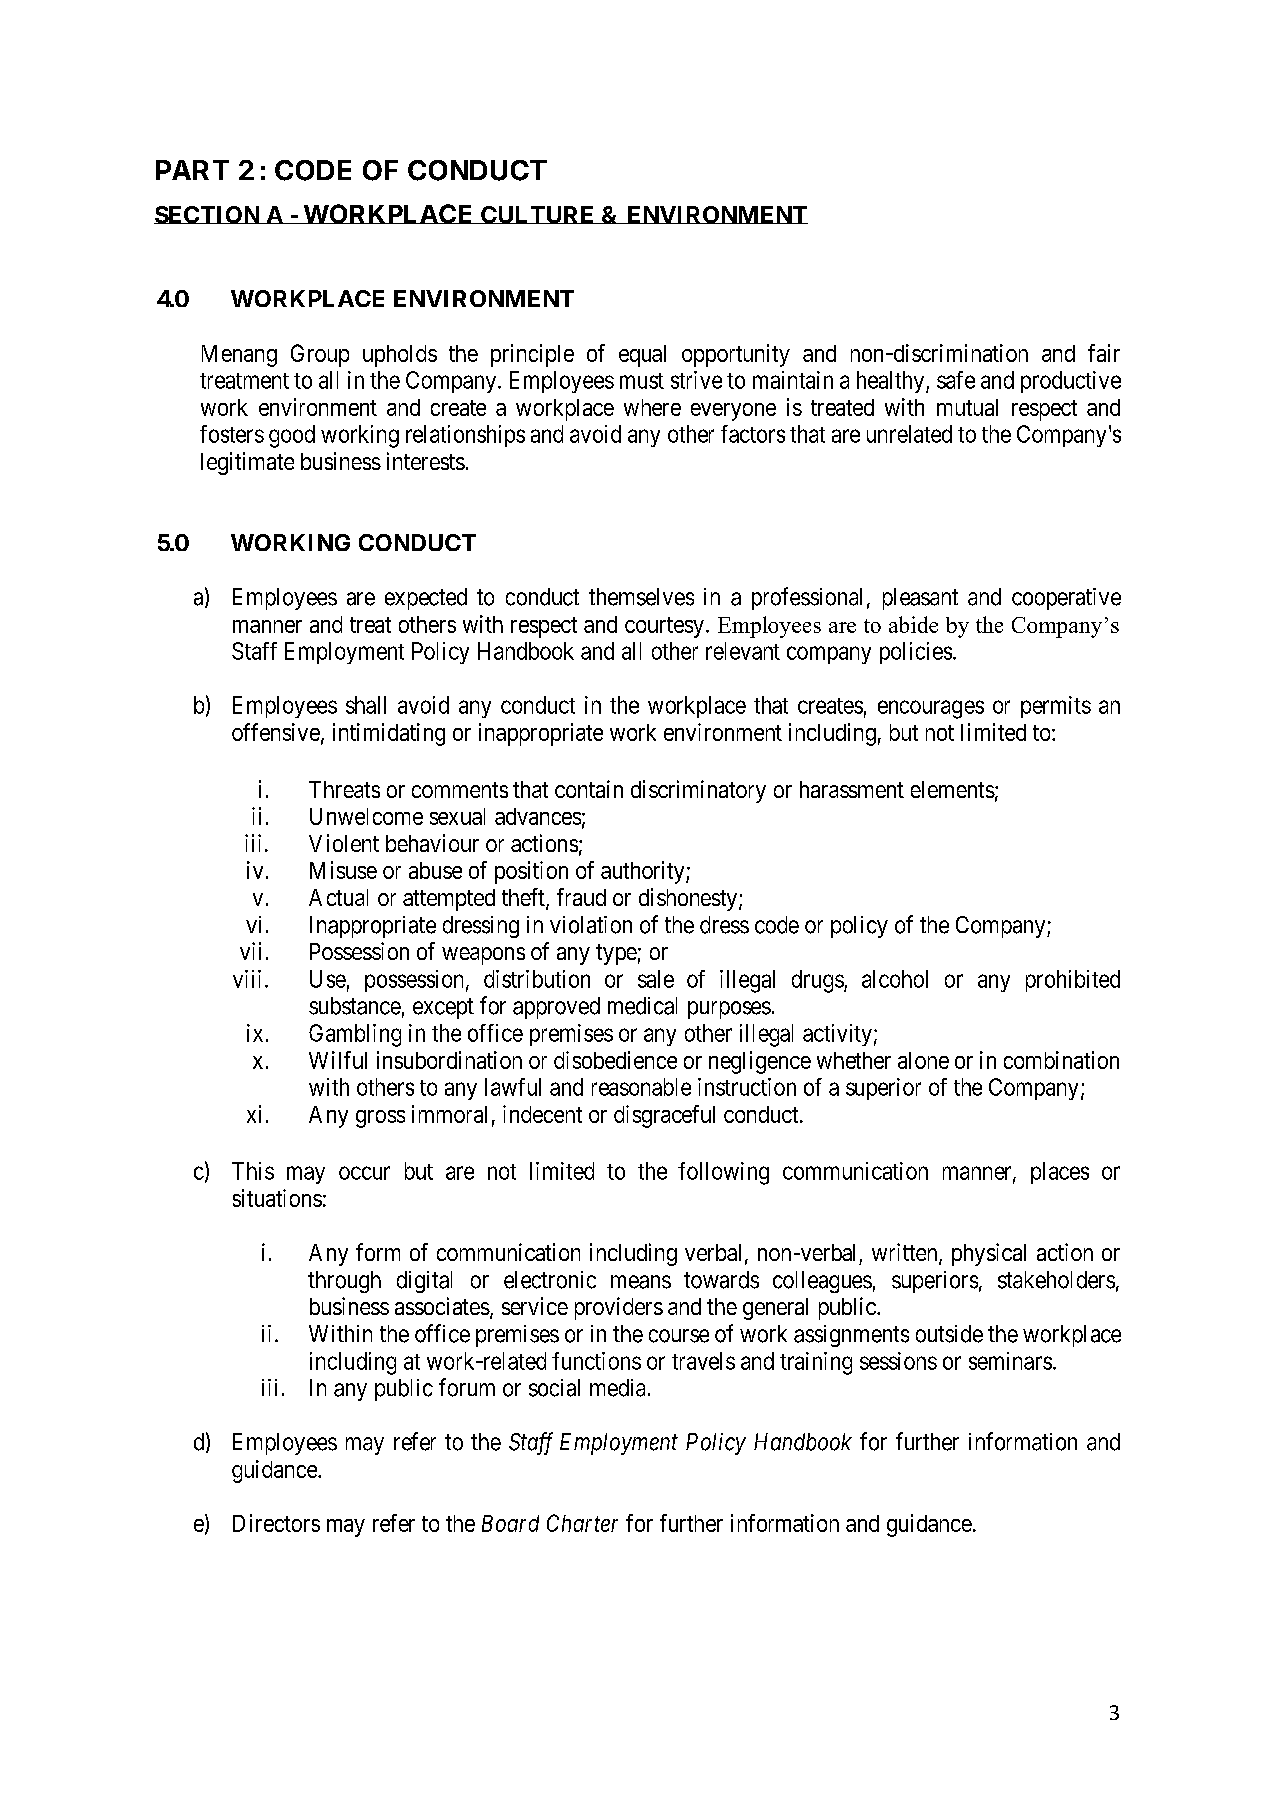 The height and width of the image is (1802, 1274). I want to click on fair, so click(1104, 353).
